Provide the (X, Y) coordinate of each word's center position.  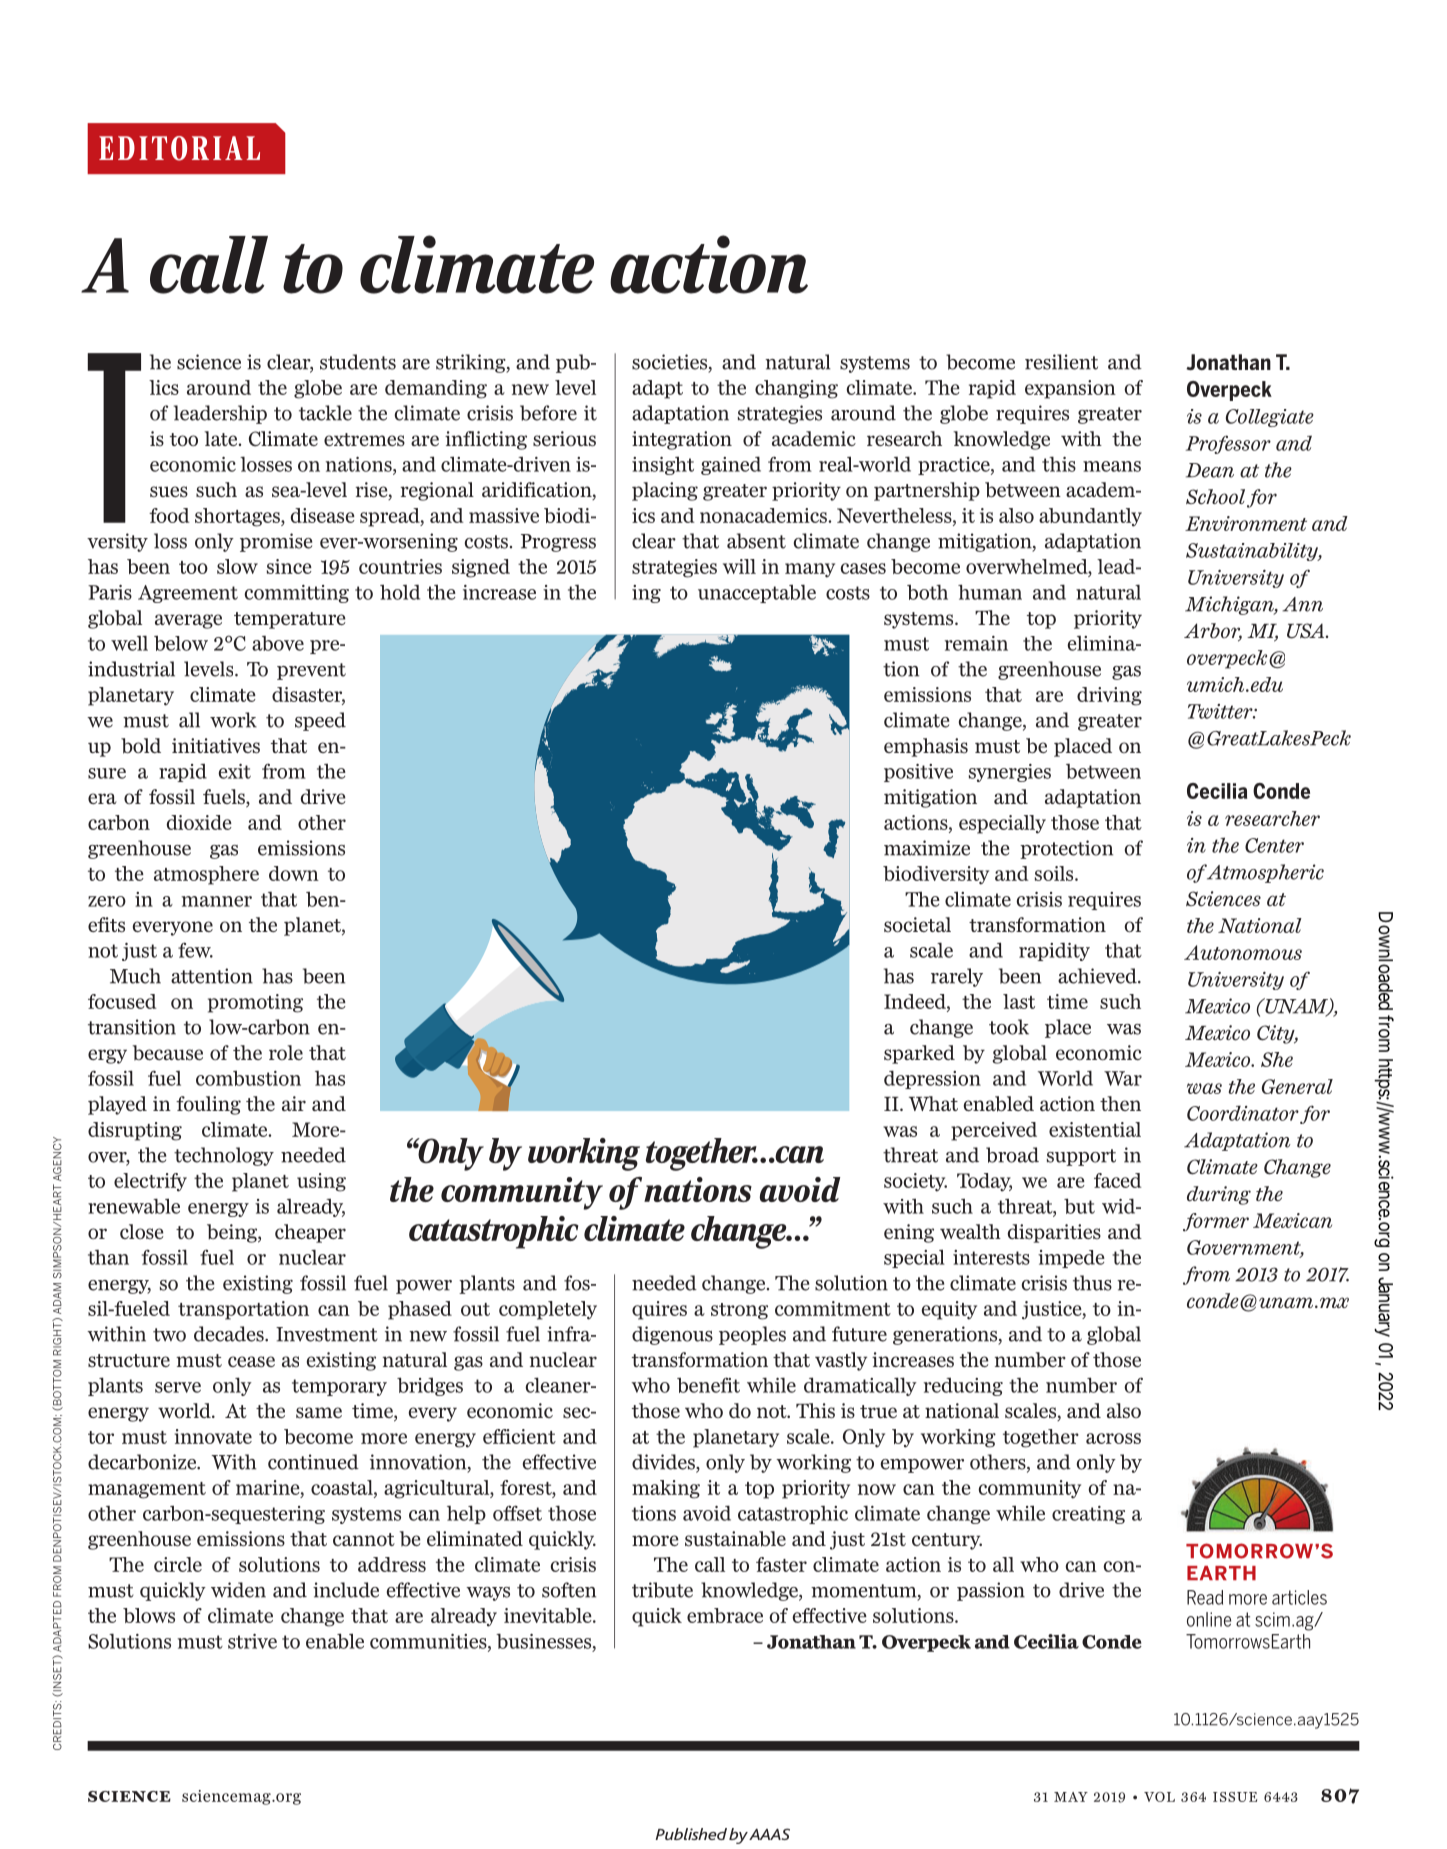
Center (1274, 845)
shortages (238, 517)
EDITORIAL (179, 148)
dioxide (199, 822)
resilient (1061, 362)
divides (664, 1463)
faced (1118, 1180)
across (1113, 1438)
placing (665, 491)
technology (224, 1156)
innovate (213, 1436)
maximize (927, 848)
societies (671, 363)
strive (252, 1641)
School (1215, 497)
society (915, 1182)
